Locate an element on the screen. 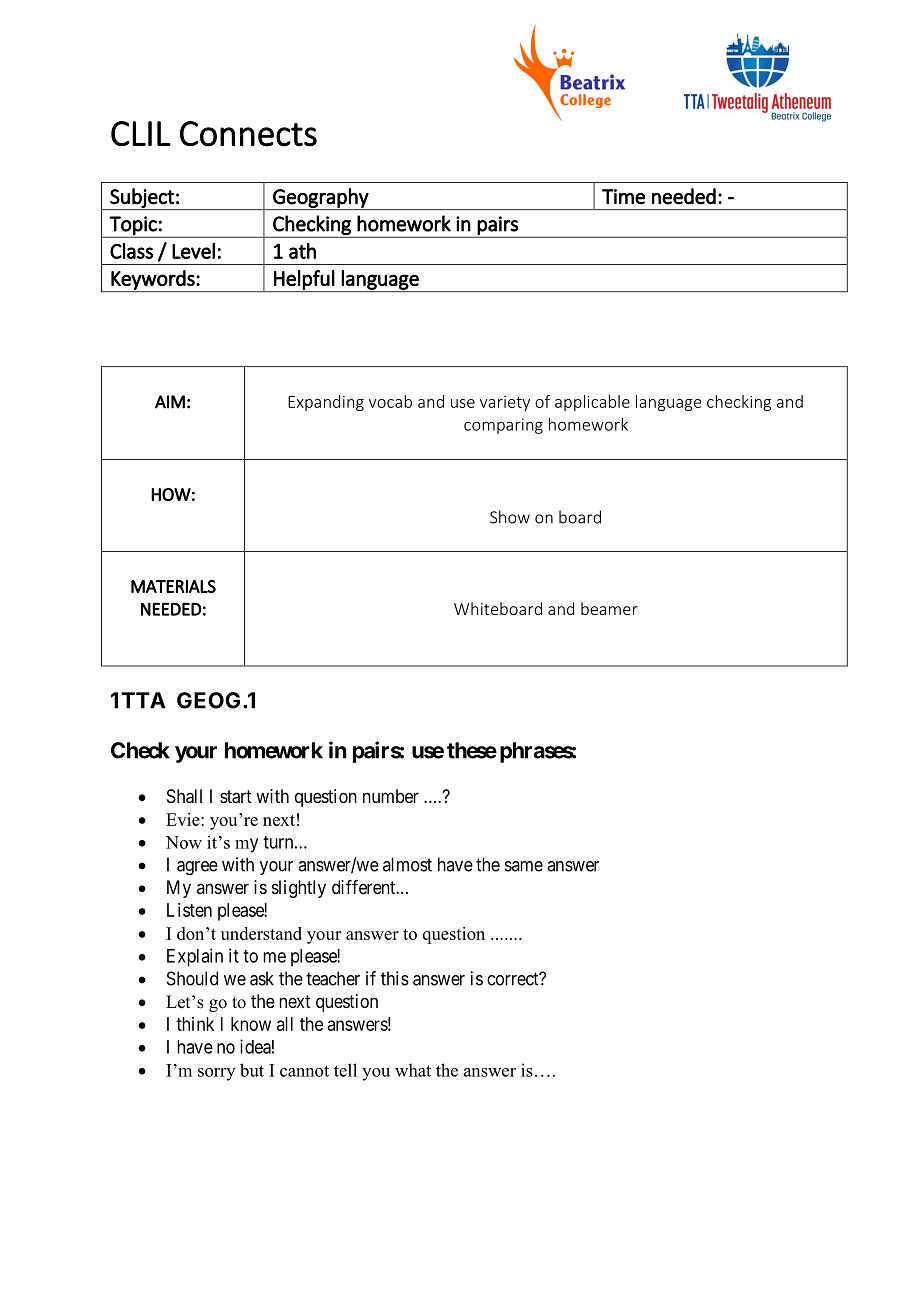 The height and width of the screenshot is (1308, 924). applicable is located at coordinates (592, 403).
